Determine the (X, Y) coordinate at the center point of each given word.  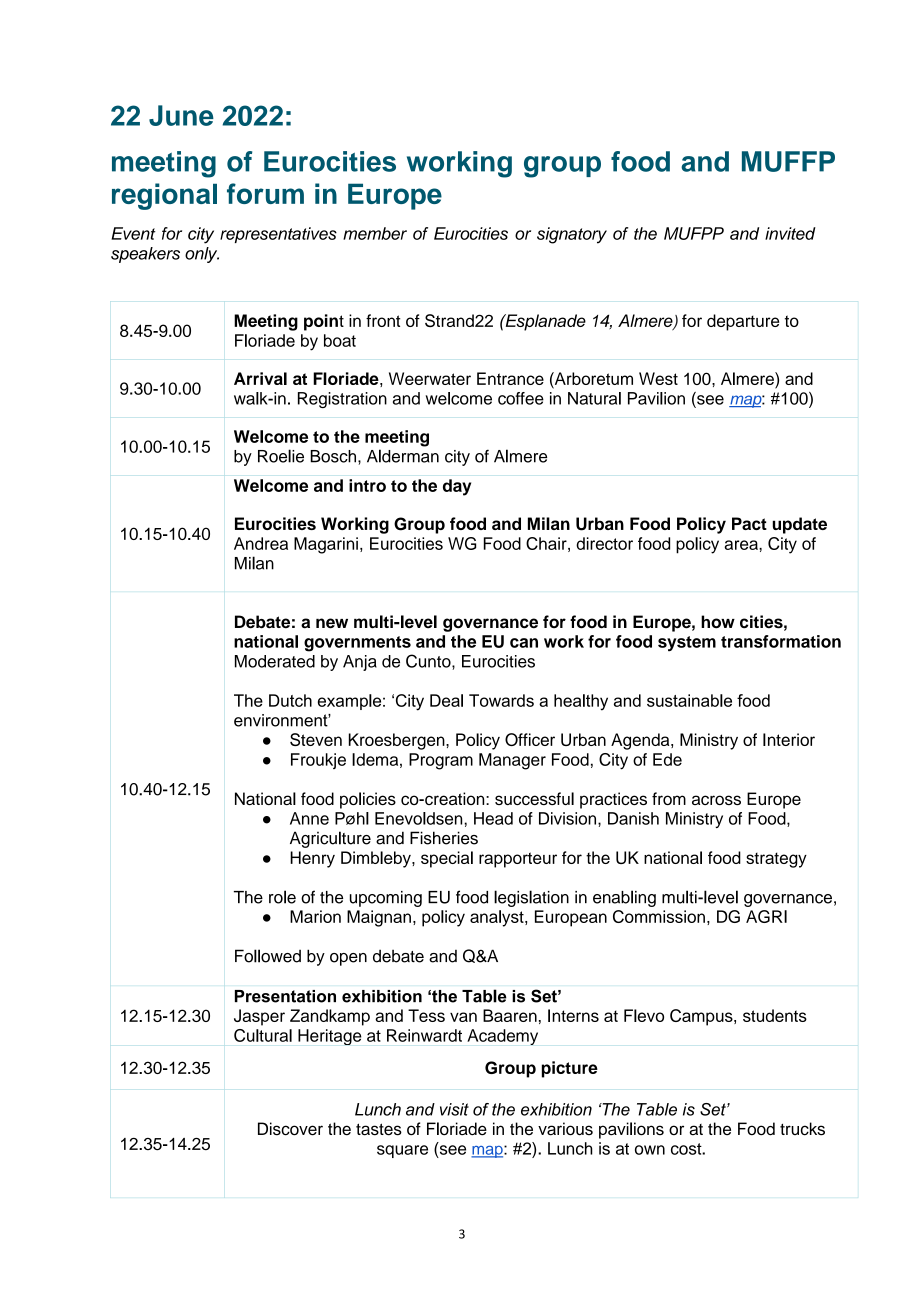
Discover (290, 1129)
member (375, 233)
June (181, 115)
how (718, 622)
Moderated (275, 661)
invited (790, 233)
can (524, 643)
